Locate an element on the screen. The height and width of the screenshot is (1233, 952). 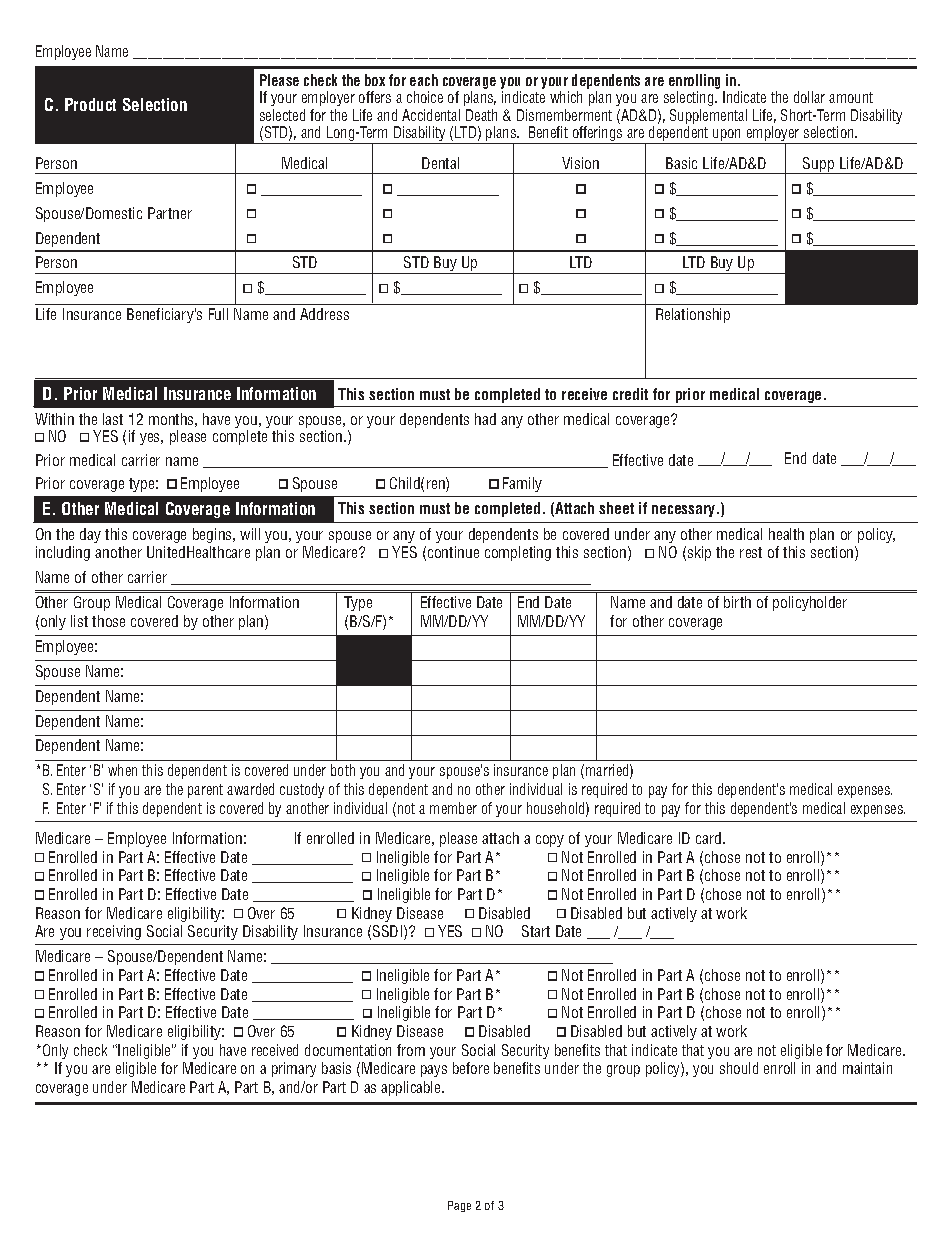
begins is located at coordinates (213, 535).
